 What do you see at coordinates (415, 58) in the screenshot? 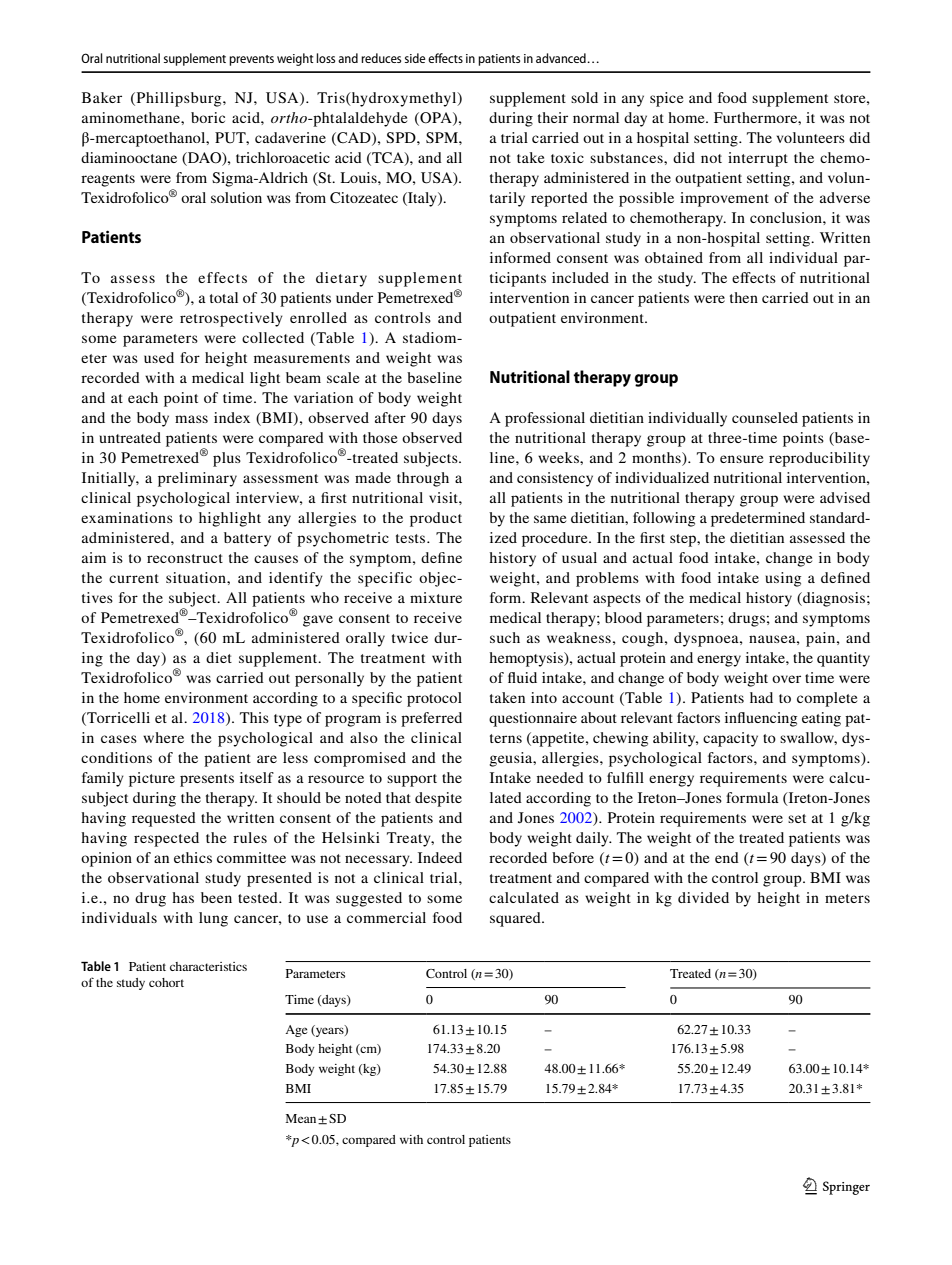
I see `side` at bounding box center [415, 58].
